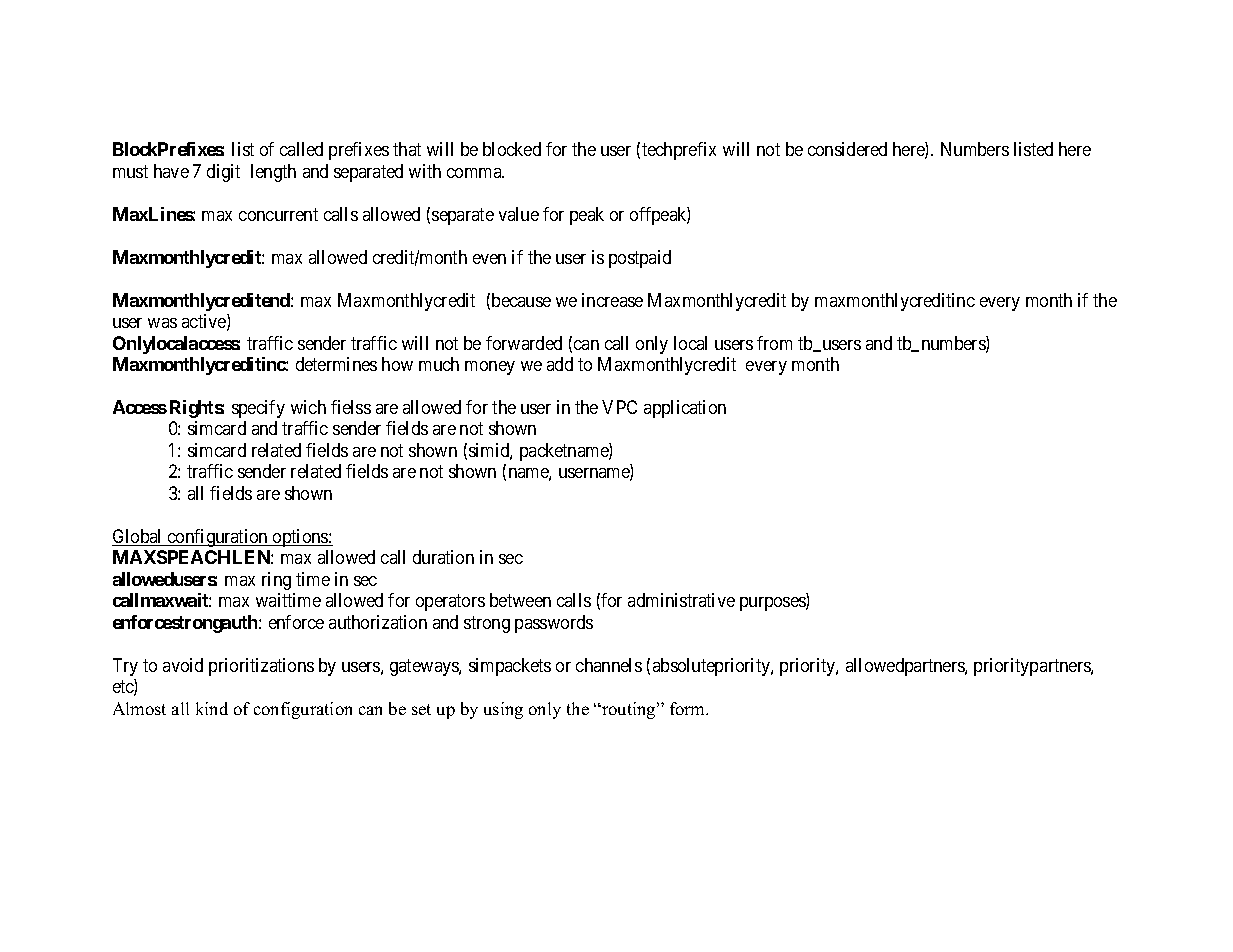  I want to click on forwarded, so click(524, 343).
